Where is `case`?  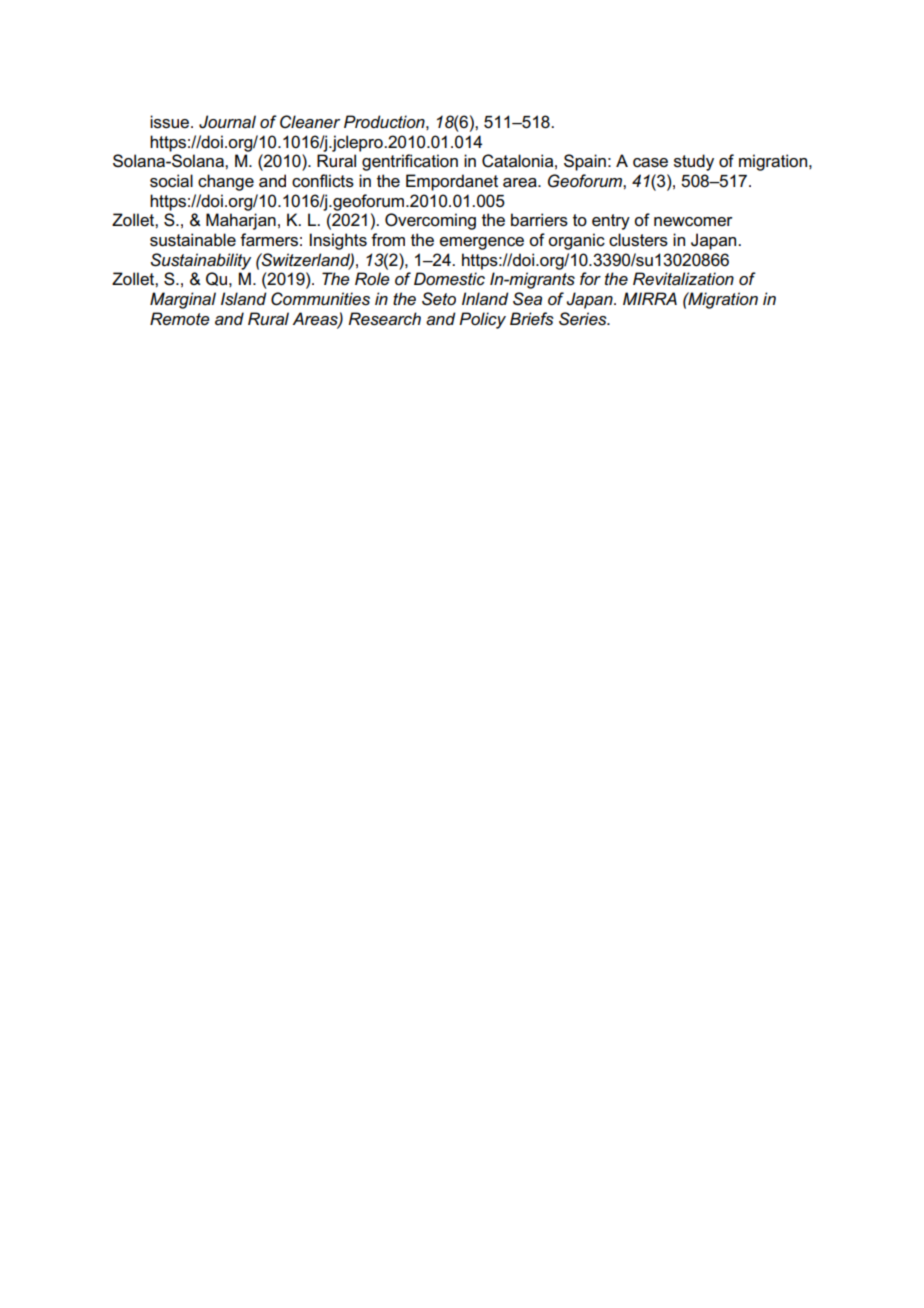 case is located at coordinates (650, 163).
